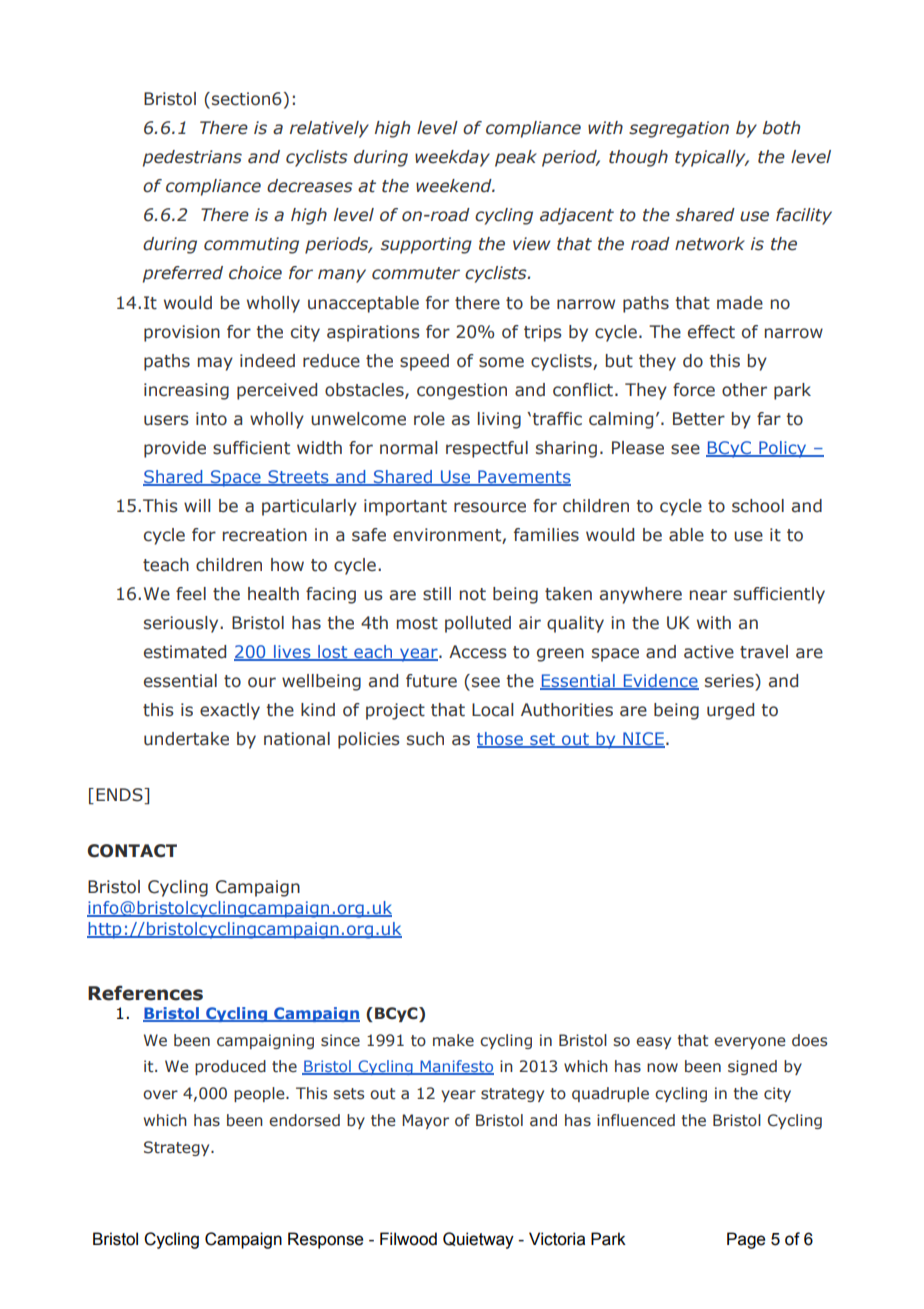 The height and width of the image is (1309, 924). What do you see at coordinates (192, 158) in the image?
I see `pedestrians` at bounding box center [192, 158].
